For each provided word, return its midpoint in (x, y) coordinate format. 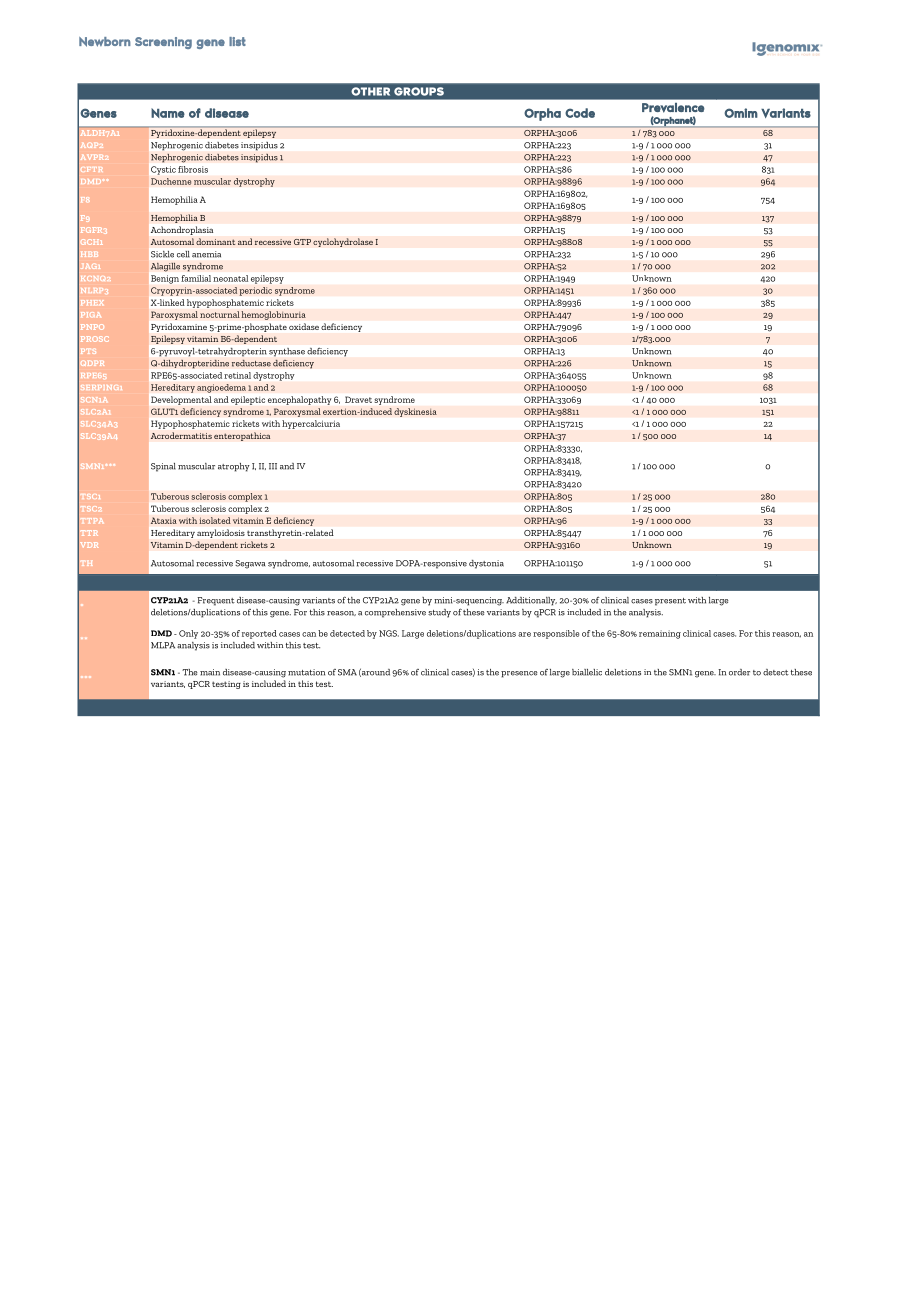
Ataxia (164, 520)
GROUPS (419, 91)
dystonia (486, 564)
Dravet (358, 399)
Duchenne (171, 181)
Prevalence (673, 108)
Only (188, 634)
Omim (741, 113)
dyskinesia (415, 412)
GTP (302, 242)
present (670, 602)
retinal (237, 375)
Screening (163, 43)
